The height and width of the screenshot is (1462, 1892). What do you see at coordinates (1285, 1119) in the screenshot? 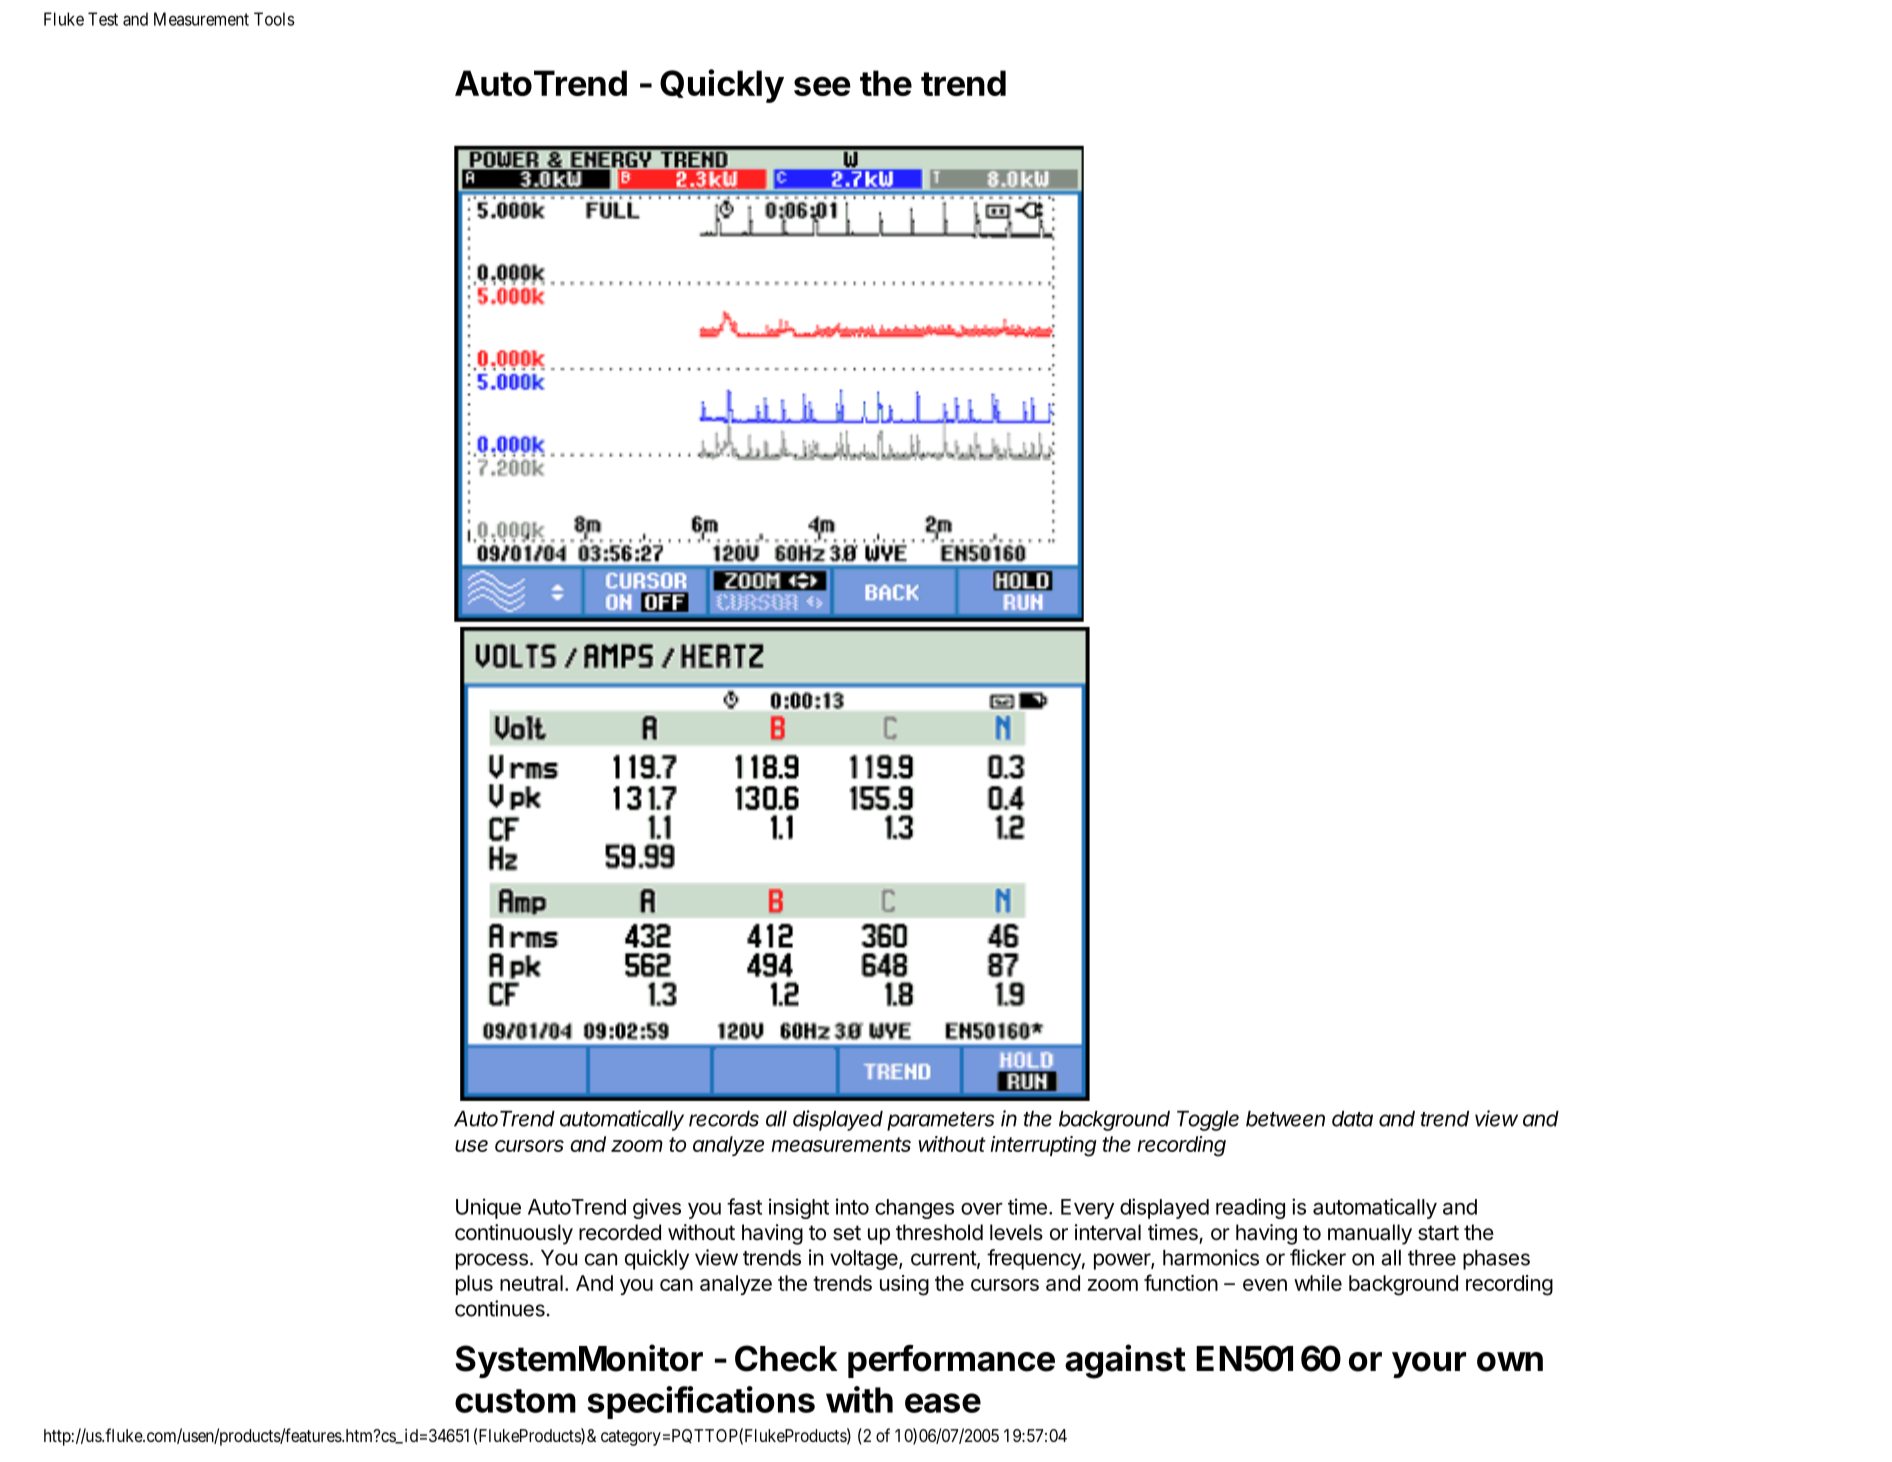
I see `between` at bounding box center [1285, 1119].
